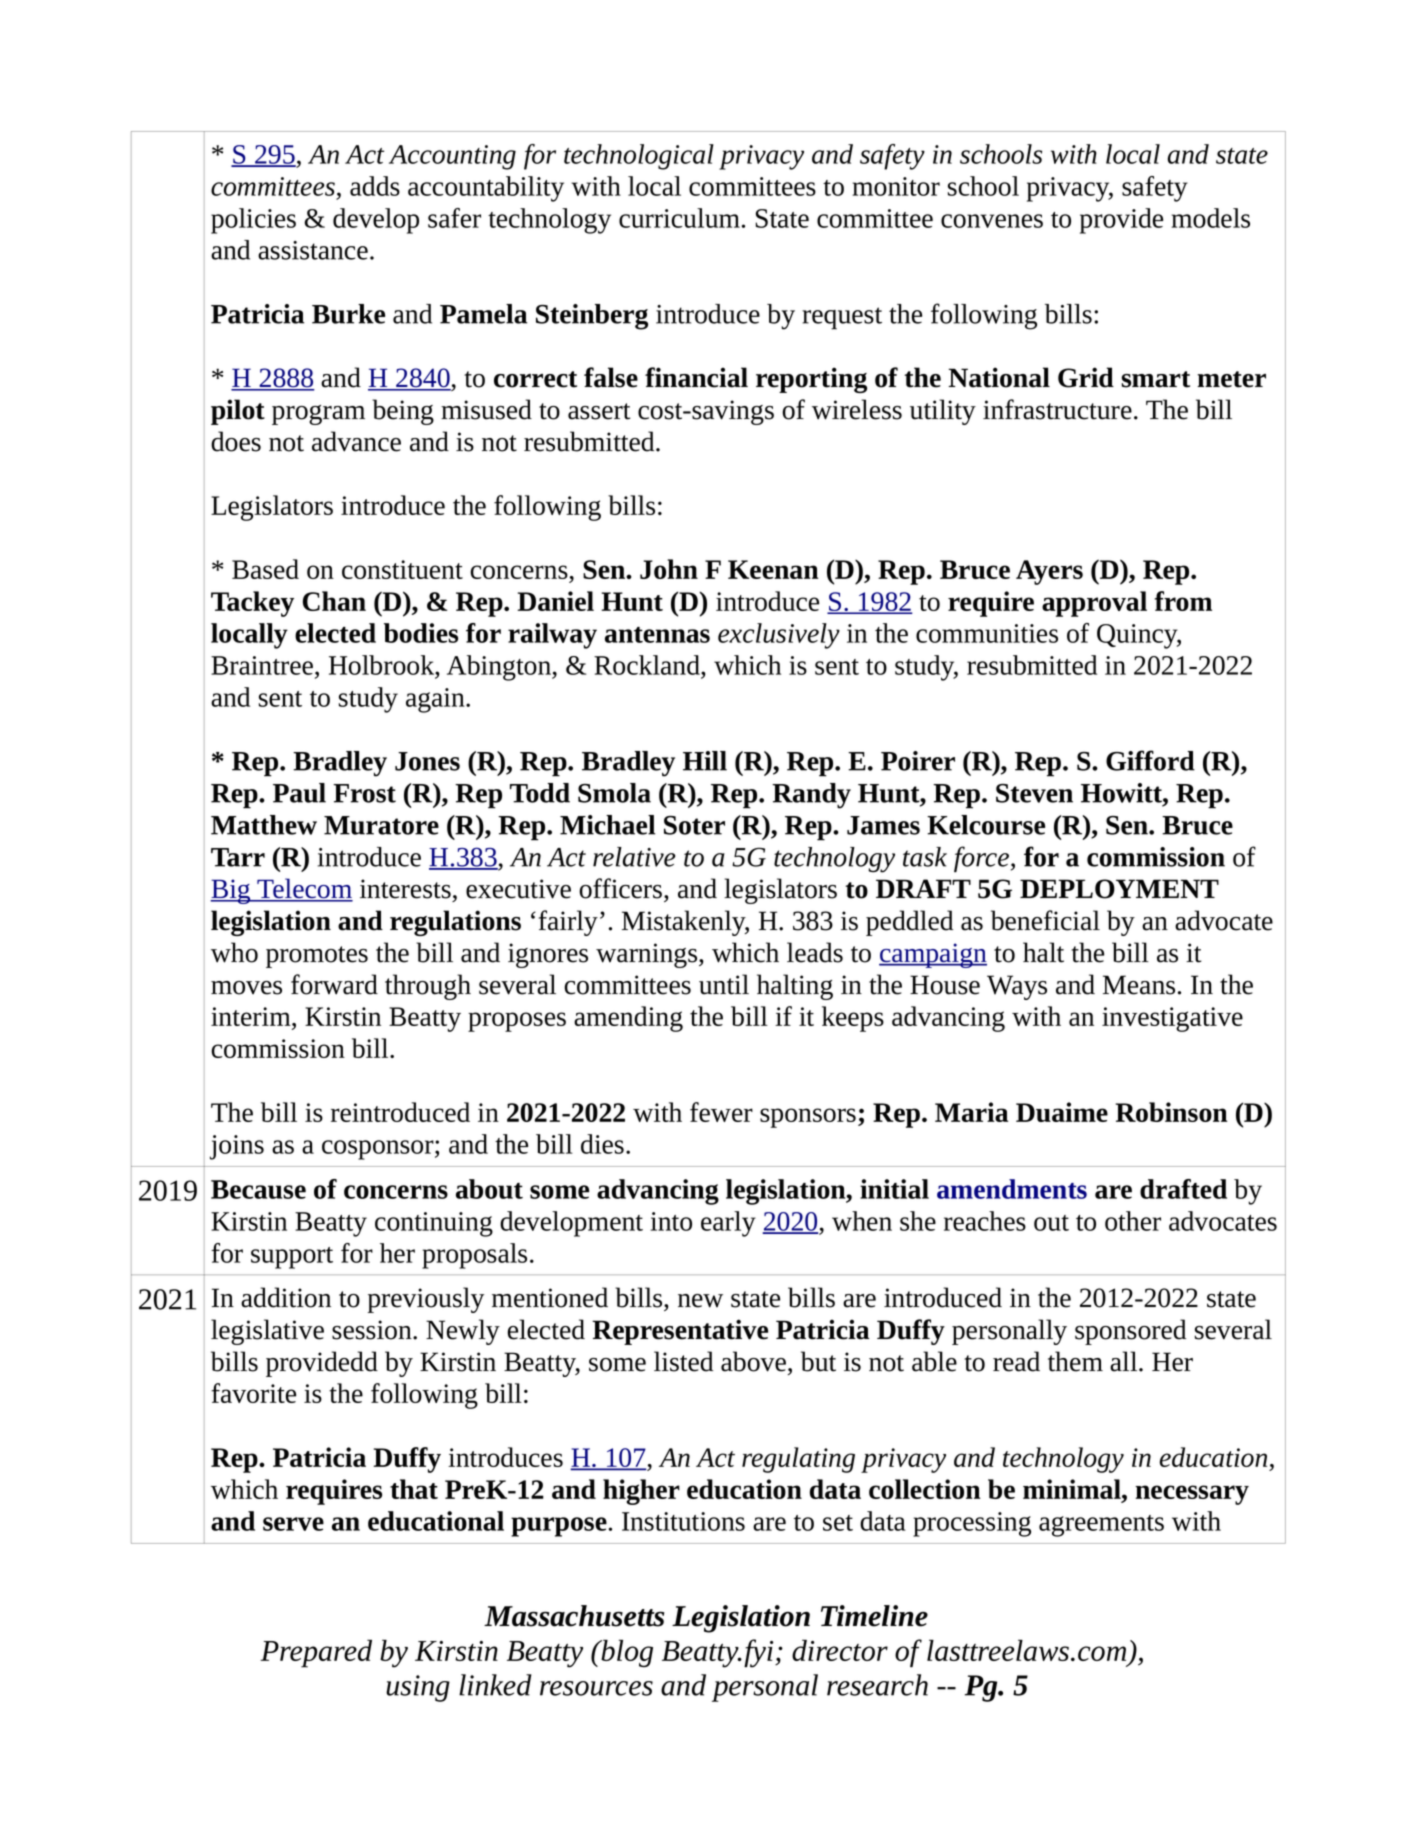 The width and height of the screenshot is (1416, 1833). What do you see at coordinates (626, 1653) in the screenshot?
I see `blog` at bounding box center [626, 1653].
